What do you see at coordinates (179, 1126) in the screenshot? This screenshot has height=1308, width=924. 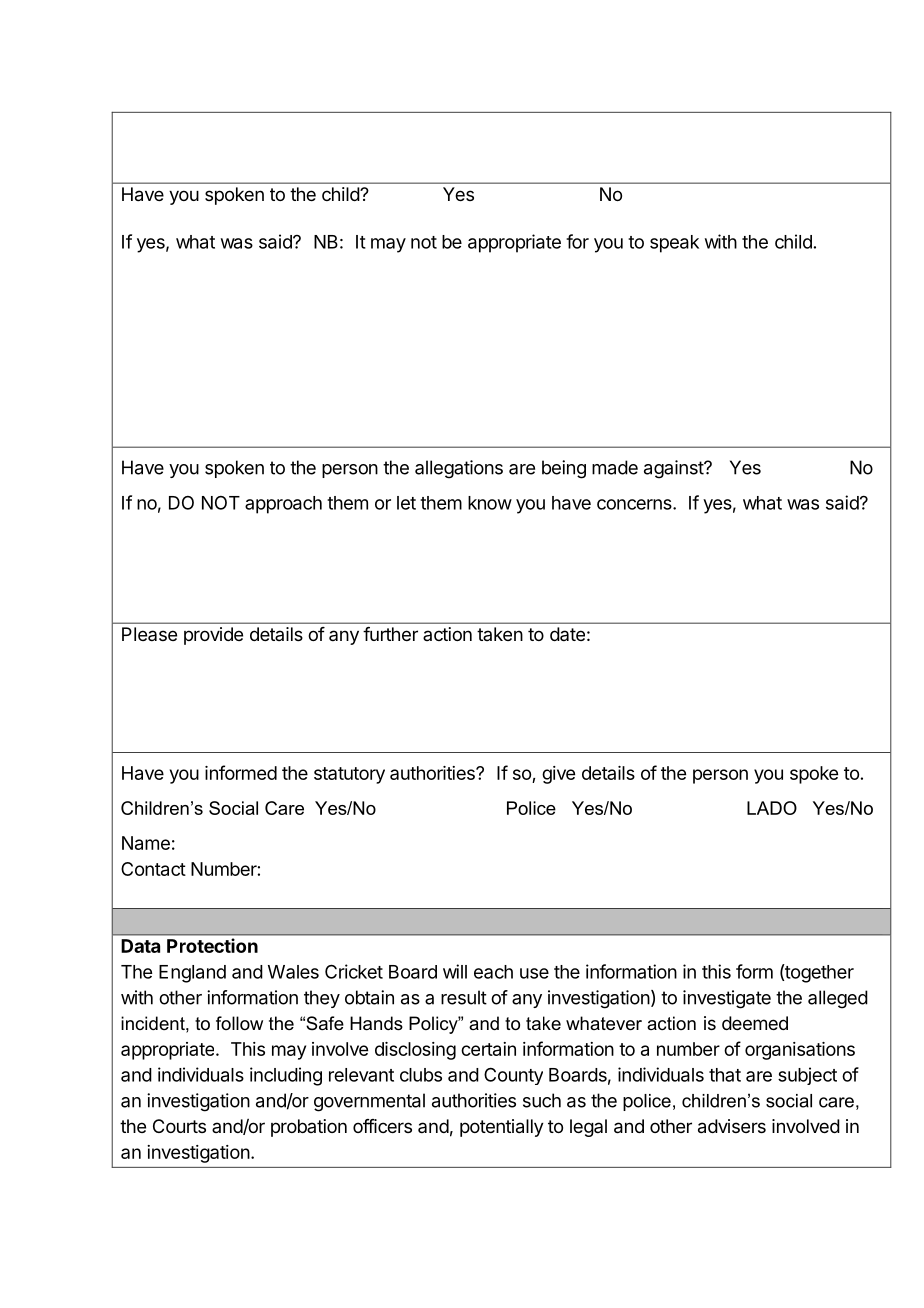 I see `Courts` at bounding box center [179, 1126].
